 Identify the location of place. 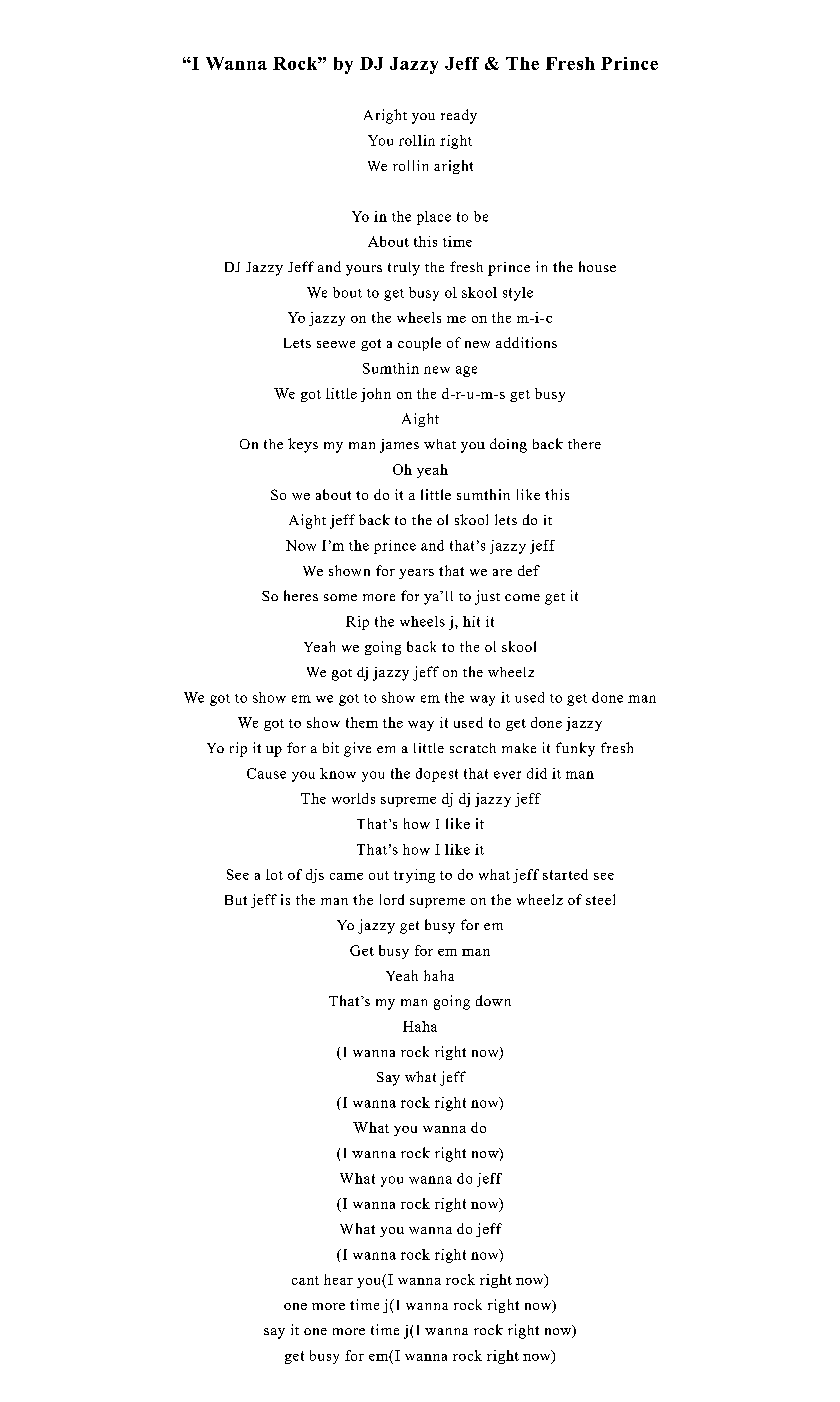
(434, 218).
